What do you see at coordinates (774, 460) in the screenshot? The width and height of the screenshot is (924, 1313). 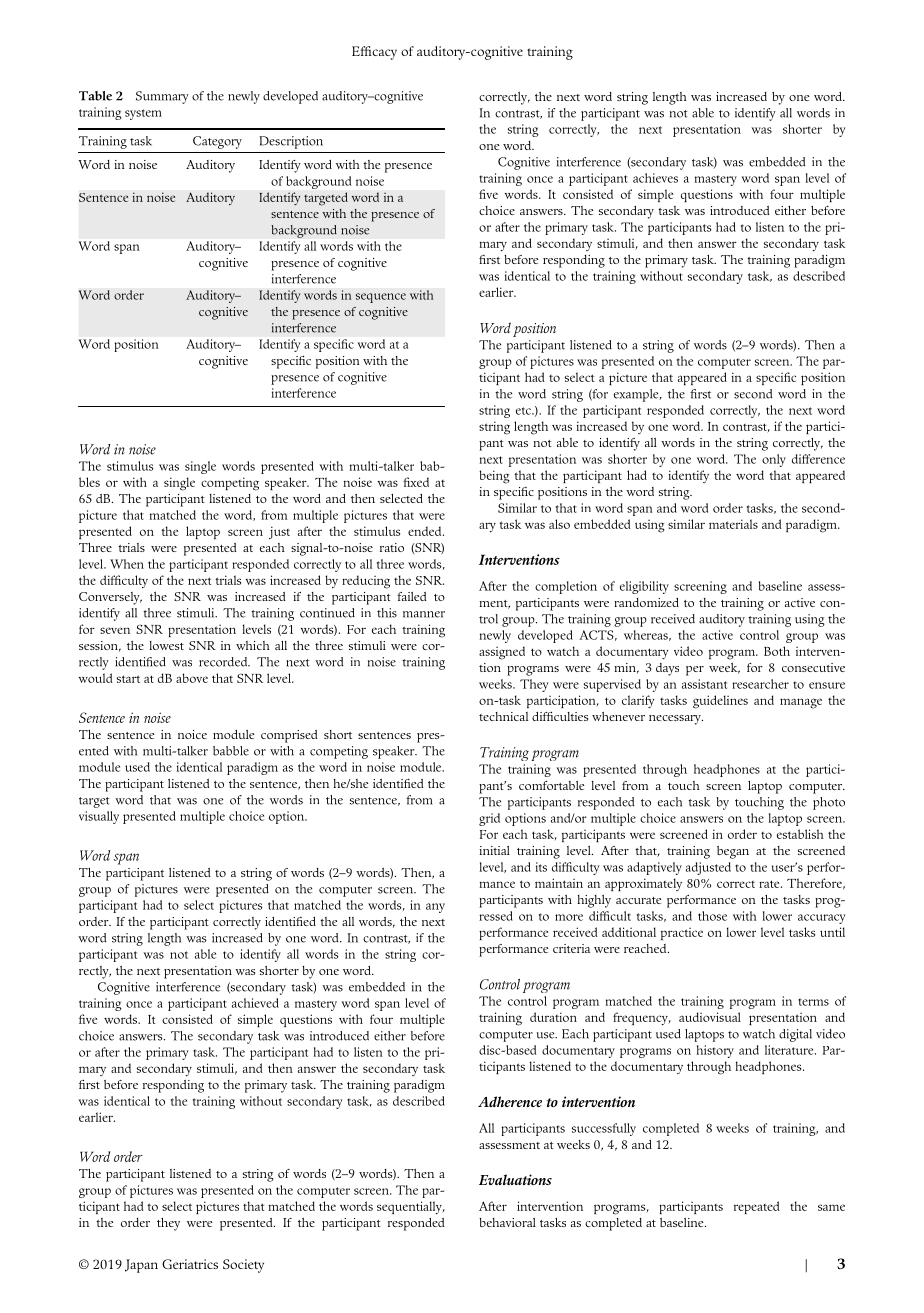 I see `only` at bounding box center [774, 460].
